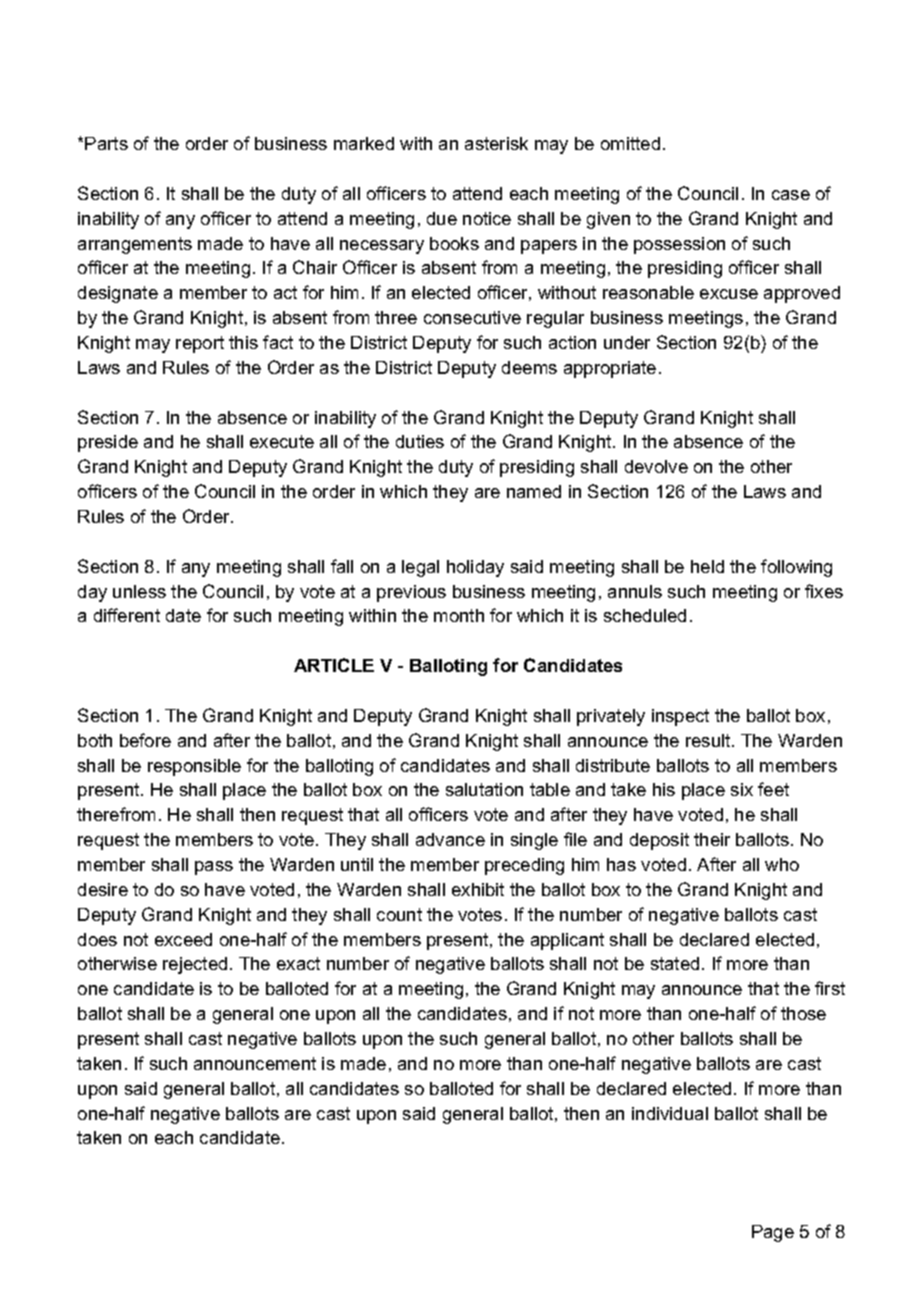 This document has height=1308, width=924. Describe the element at coordinates (106, 143) in the document. I see `Parts` at that location.
